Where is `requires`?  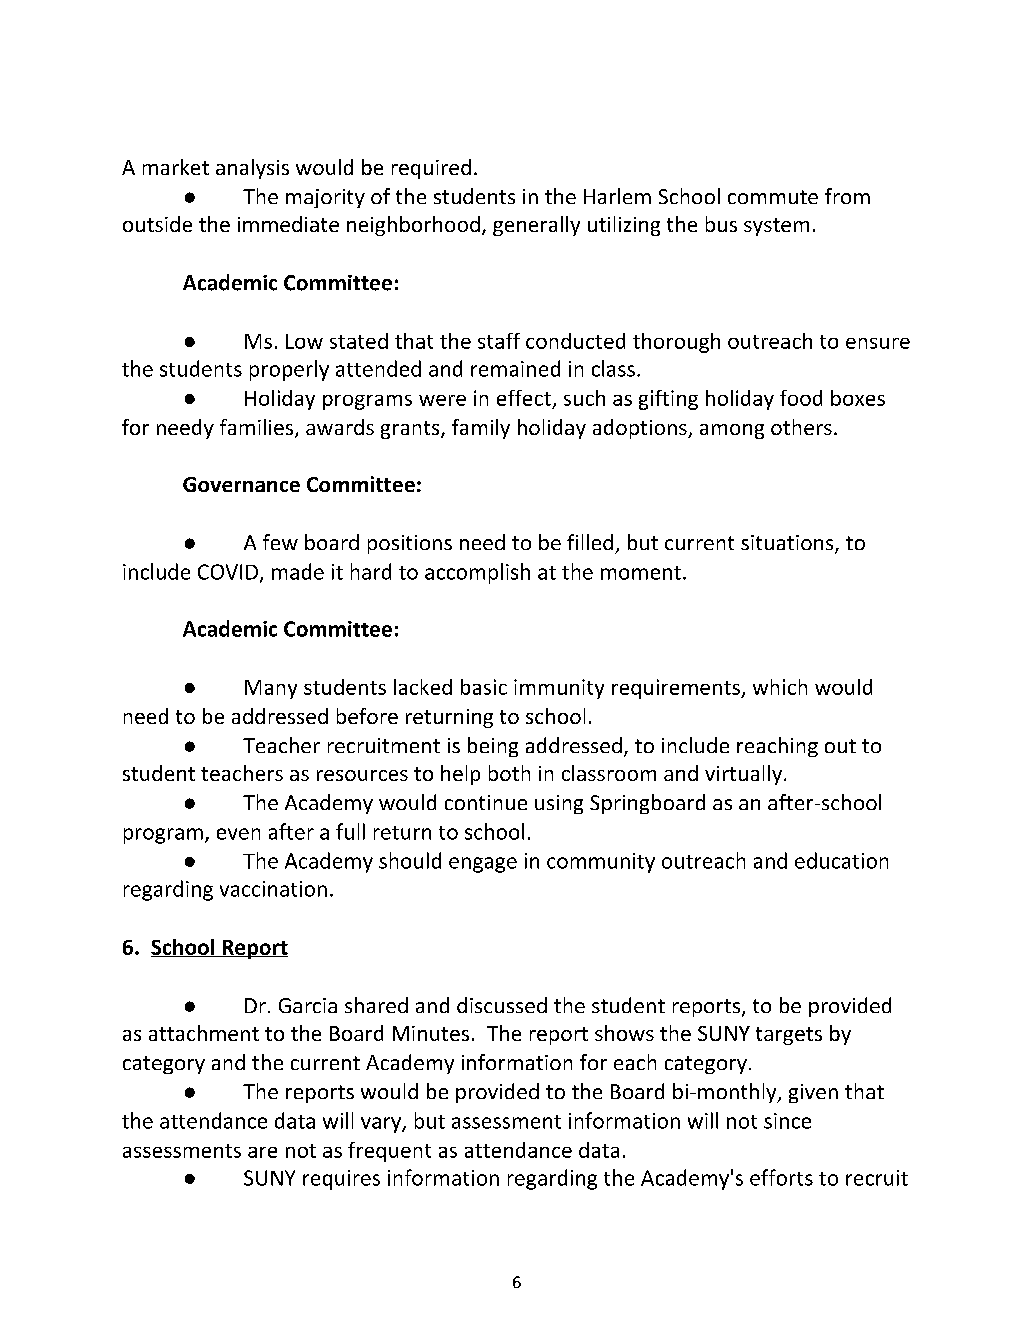 requires is located at coordinates (341, 1180).
